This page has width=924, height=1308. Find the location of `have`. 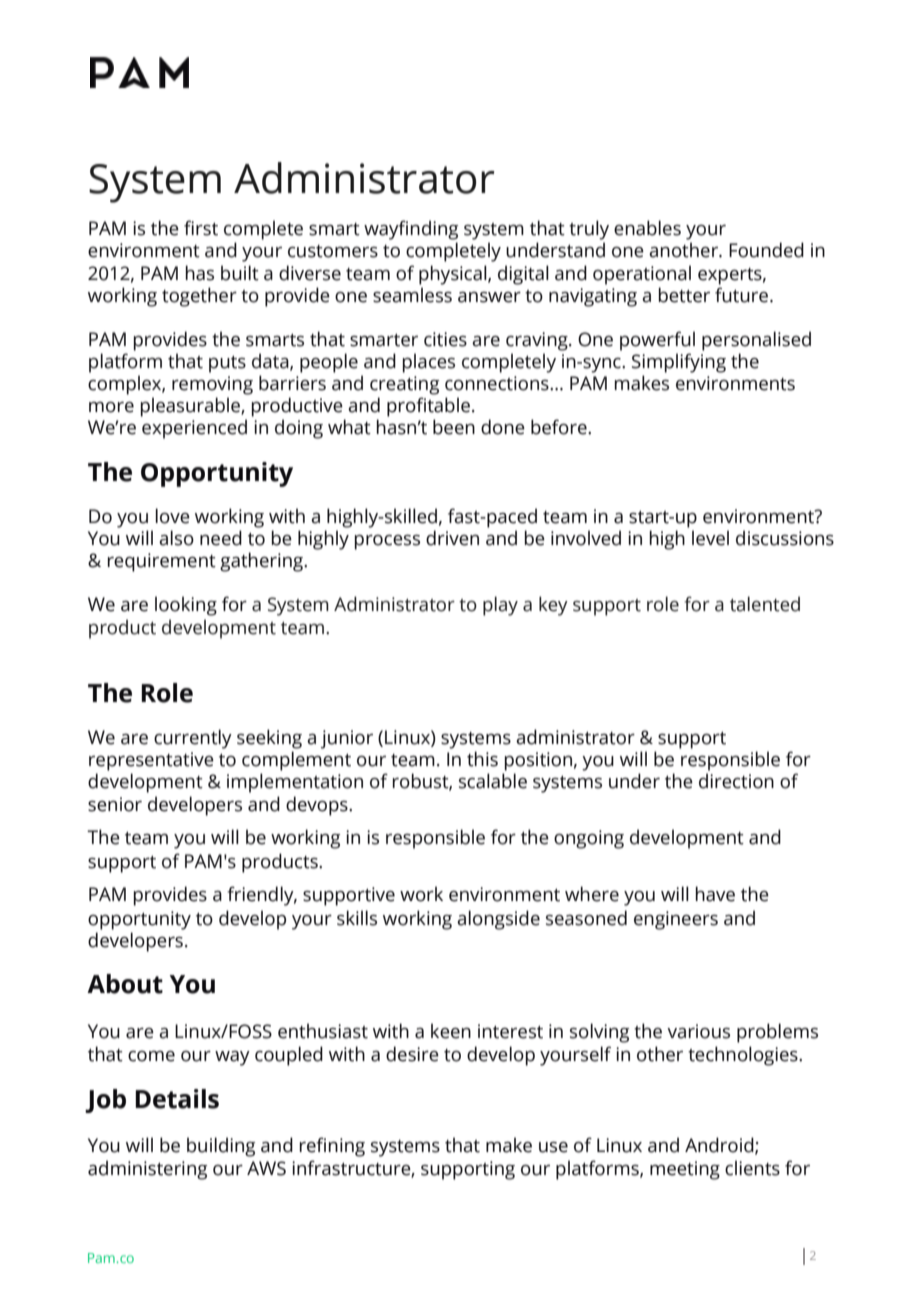

have is located at coordinates (715, 894).
